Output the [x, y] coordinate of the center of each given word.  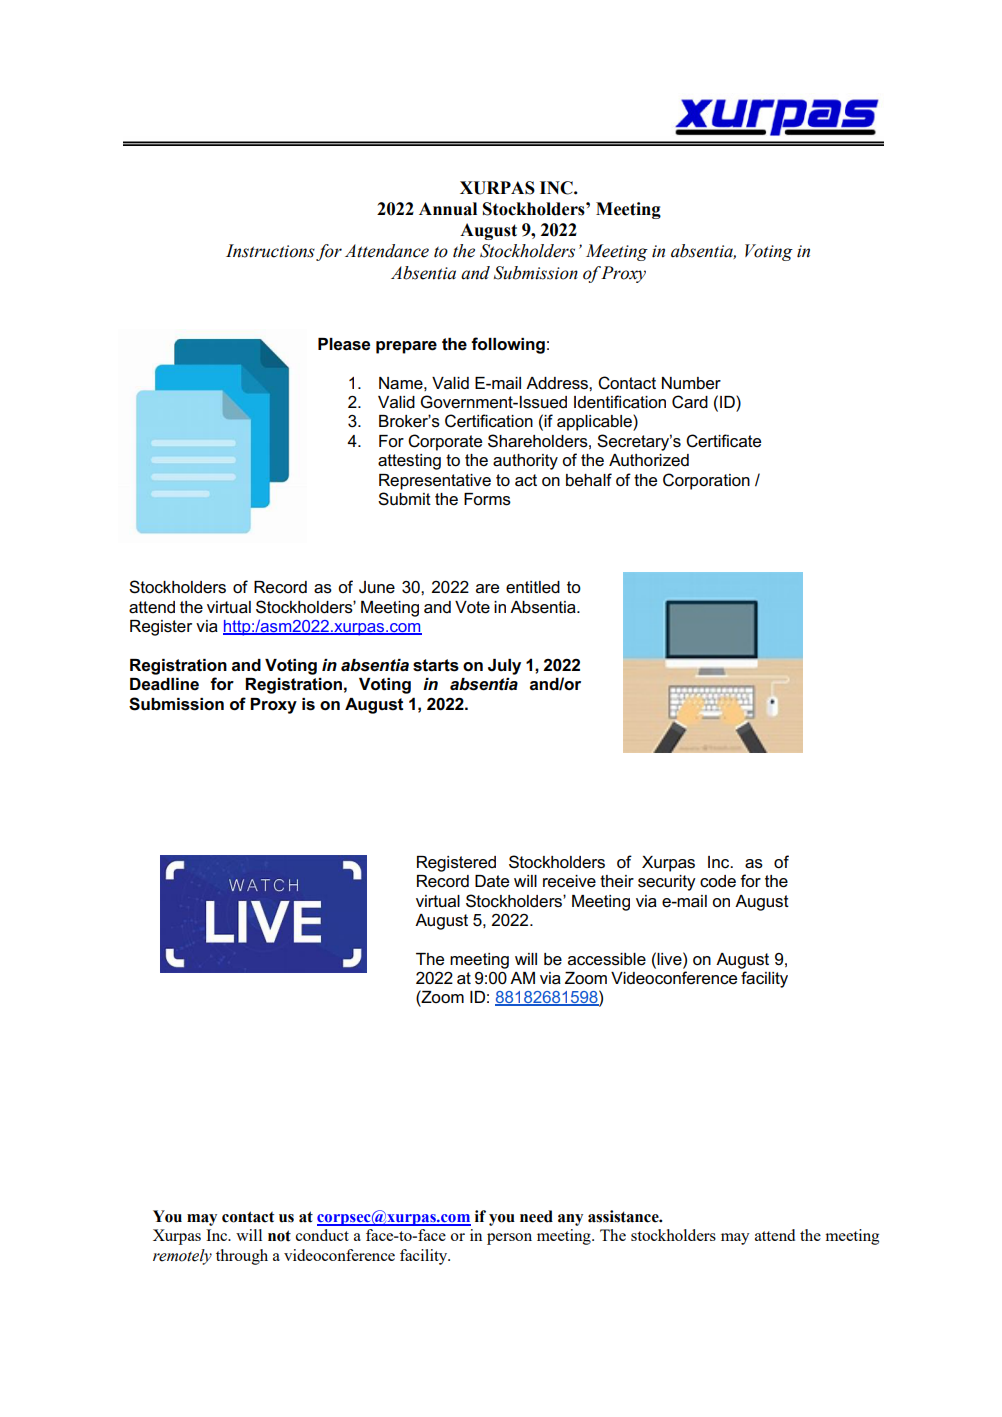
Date [492, 881]
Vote [472, 607]
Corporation [706, 481]
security [667, 883]
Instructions [270, 251]
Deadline [164, 684]
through [242, 1257]
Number [691, 383]
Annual [448, 209]
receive [569, 881]
